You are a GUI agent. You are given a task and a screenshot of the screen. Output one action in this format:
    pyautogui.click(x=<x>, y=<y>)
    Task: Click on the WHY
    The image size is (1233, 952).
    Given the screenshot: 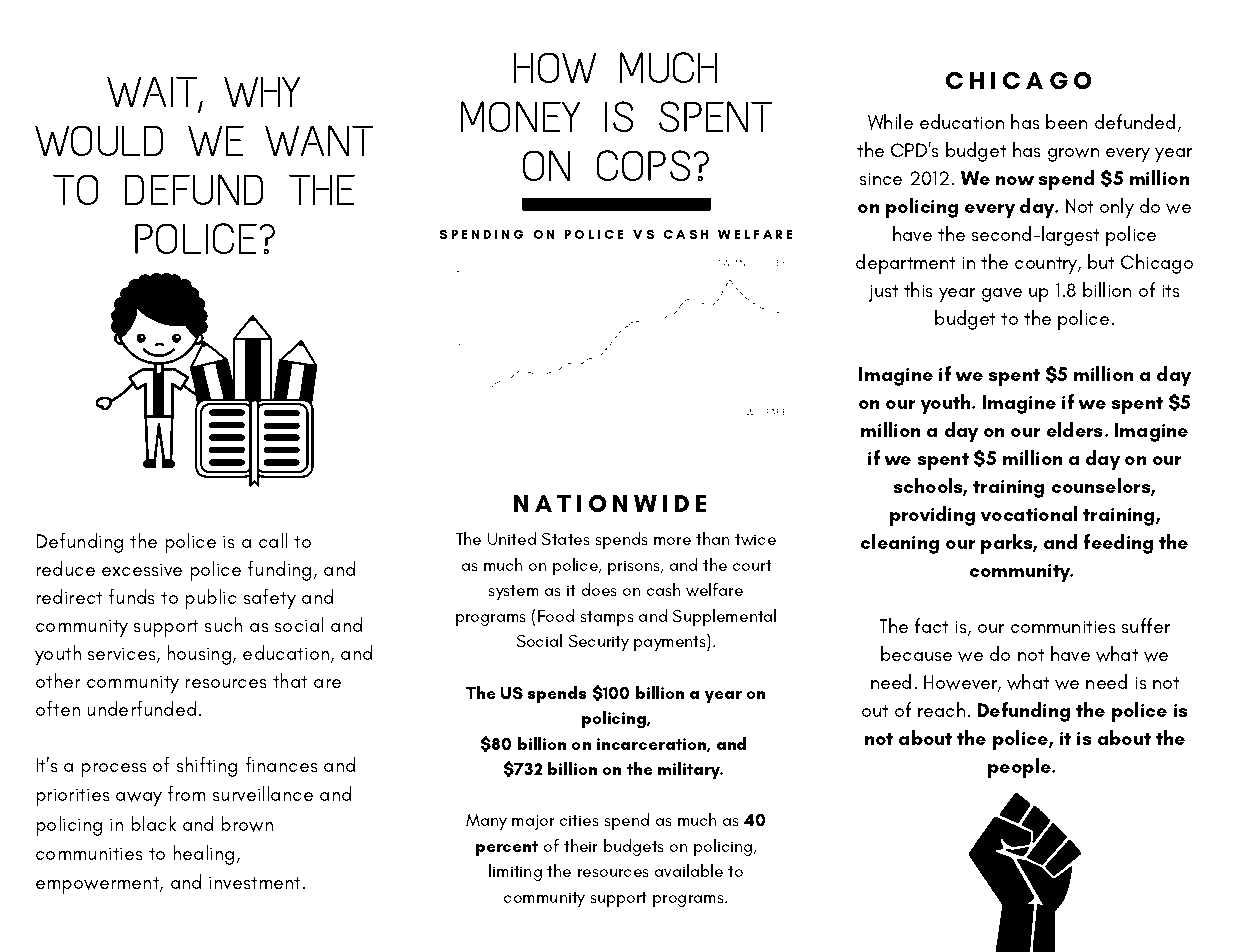 What is the action you would take?
    pyautogui.click(x=262, y=91)
